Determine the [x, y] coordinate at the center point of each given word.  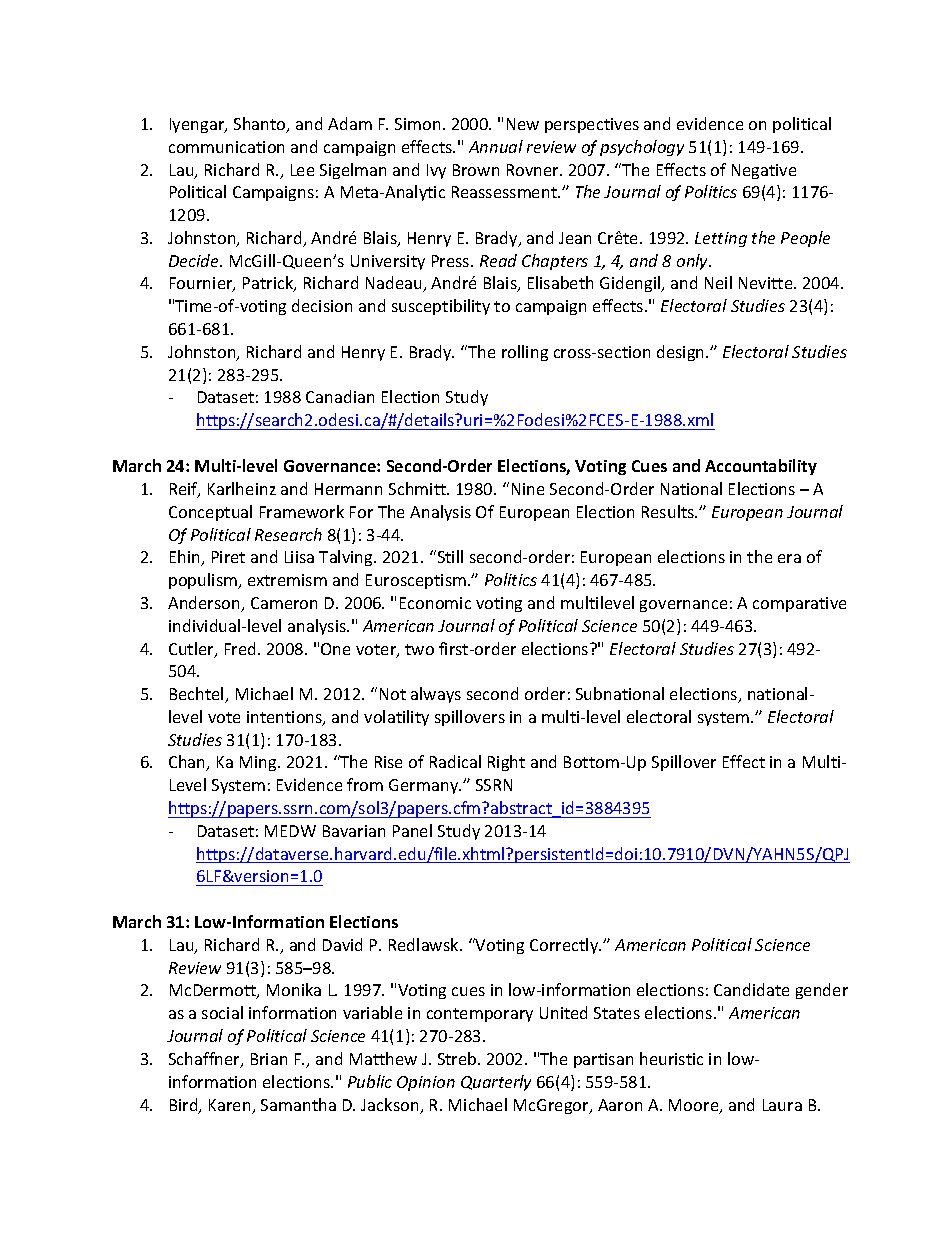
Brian [269, 1059]
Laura [782, 1105]
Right [506, 763]
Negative [764, 171]
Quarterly [496, 1083]
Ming [259, 763]
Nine [528, 489]
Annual [496, 146]
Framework [302, 511]
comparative [799, 604]
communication [226, 147]
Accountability [761, 467]
